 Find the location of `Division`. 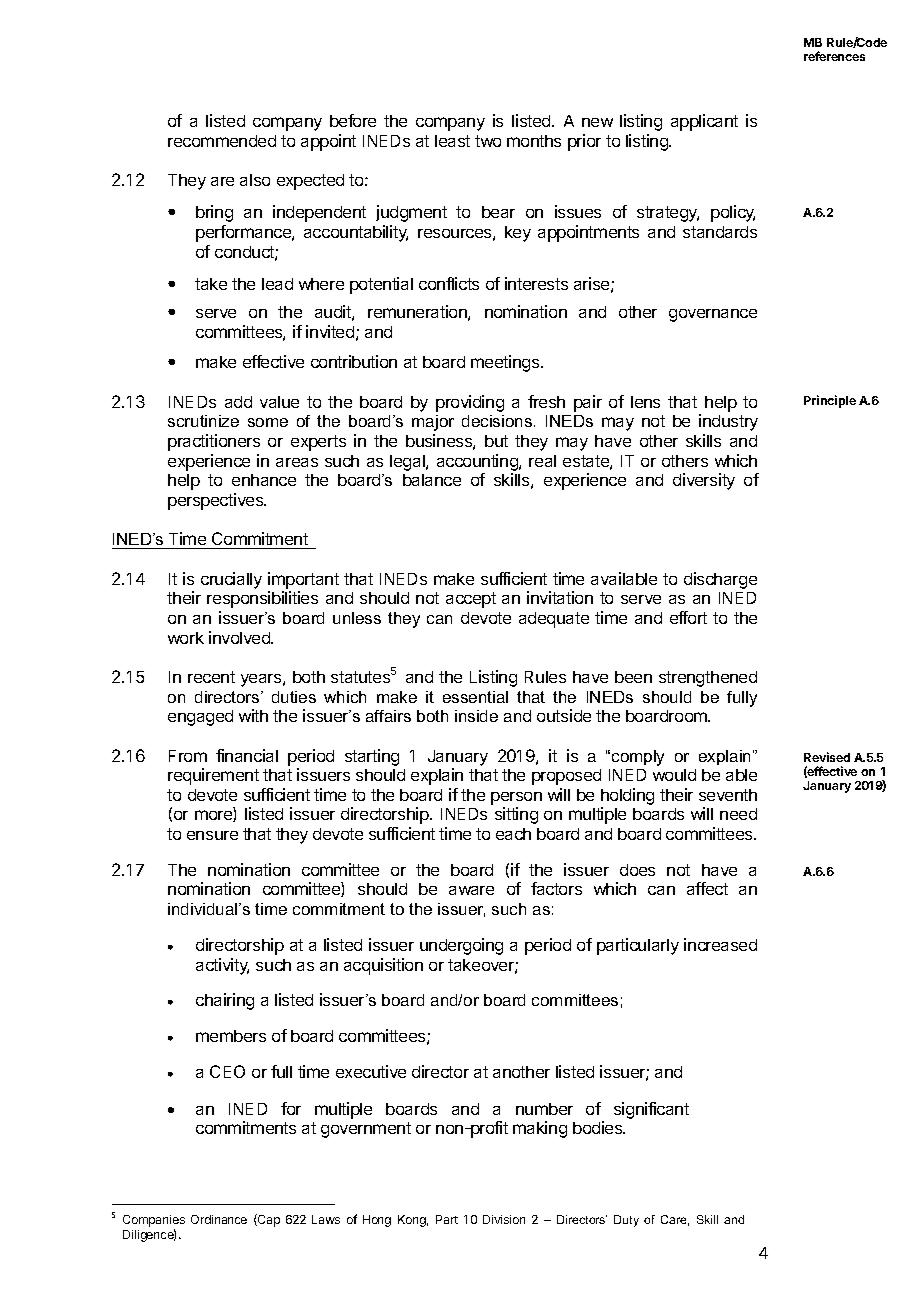

Division is located at coordinates (504, 1219).
